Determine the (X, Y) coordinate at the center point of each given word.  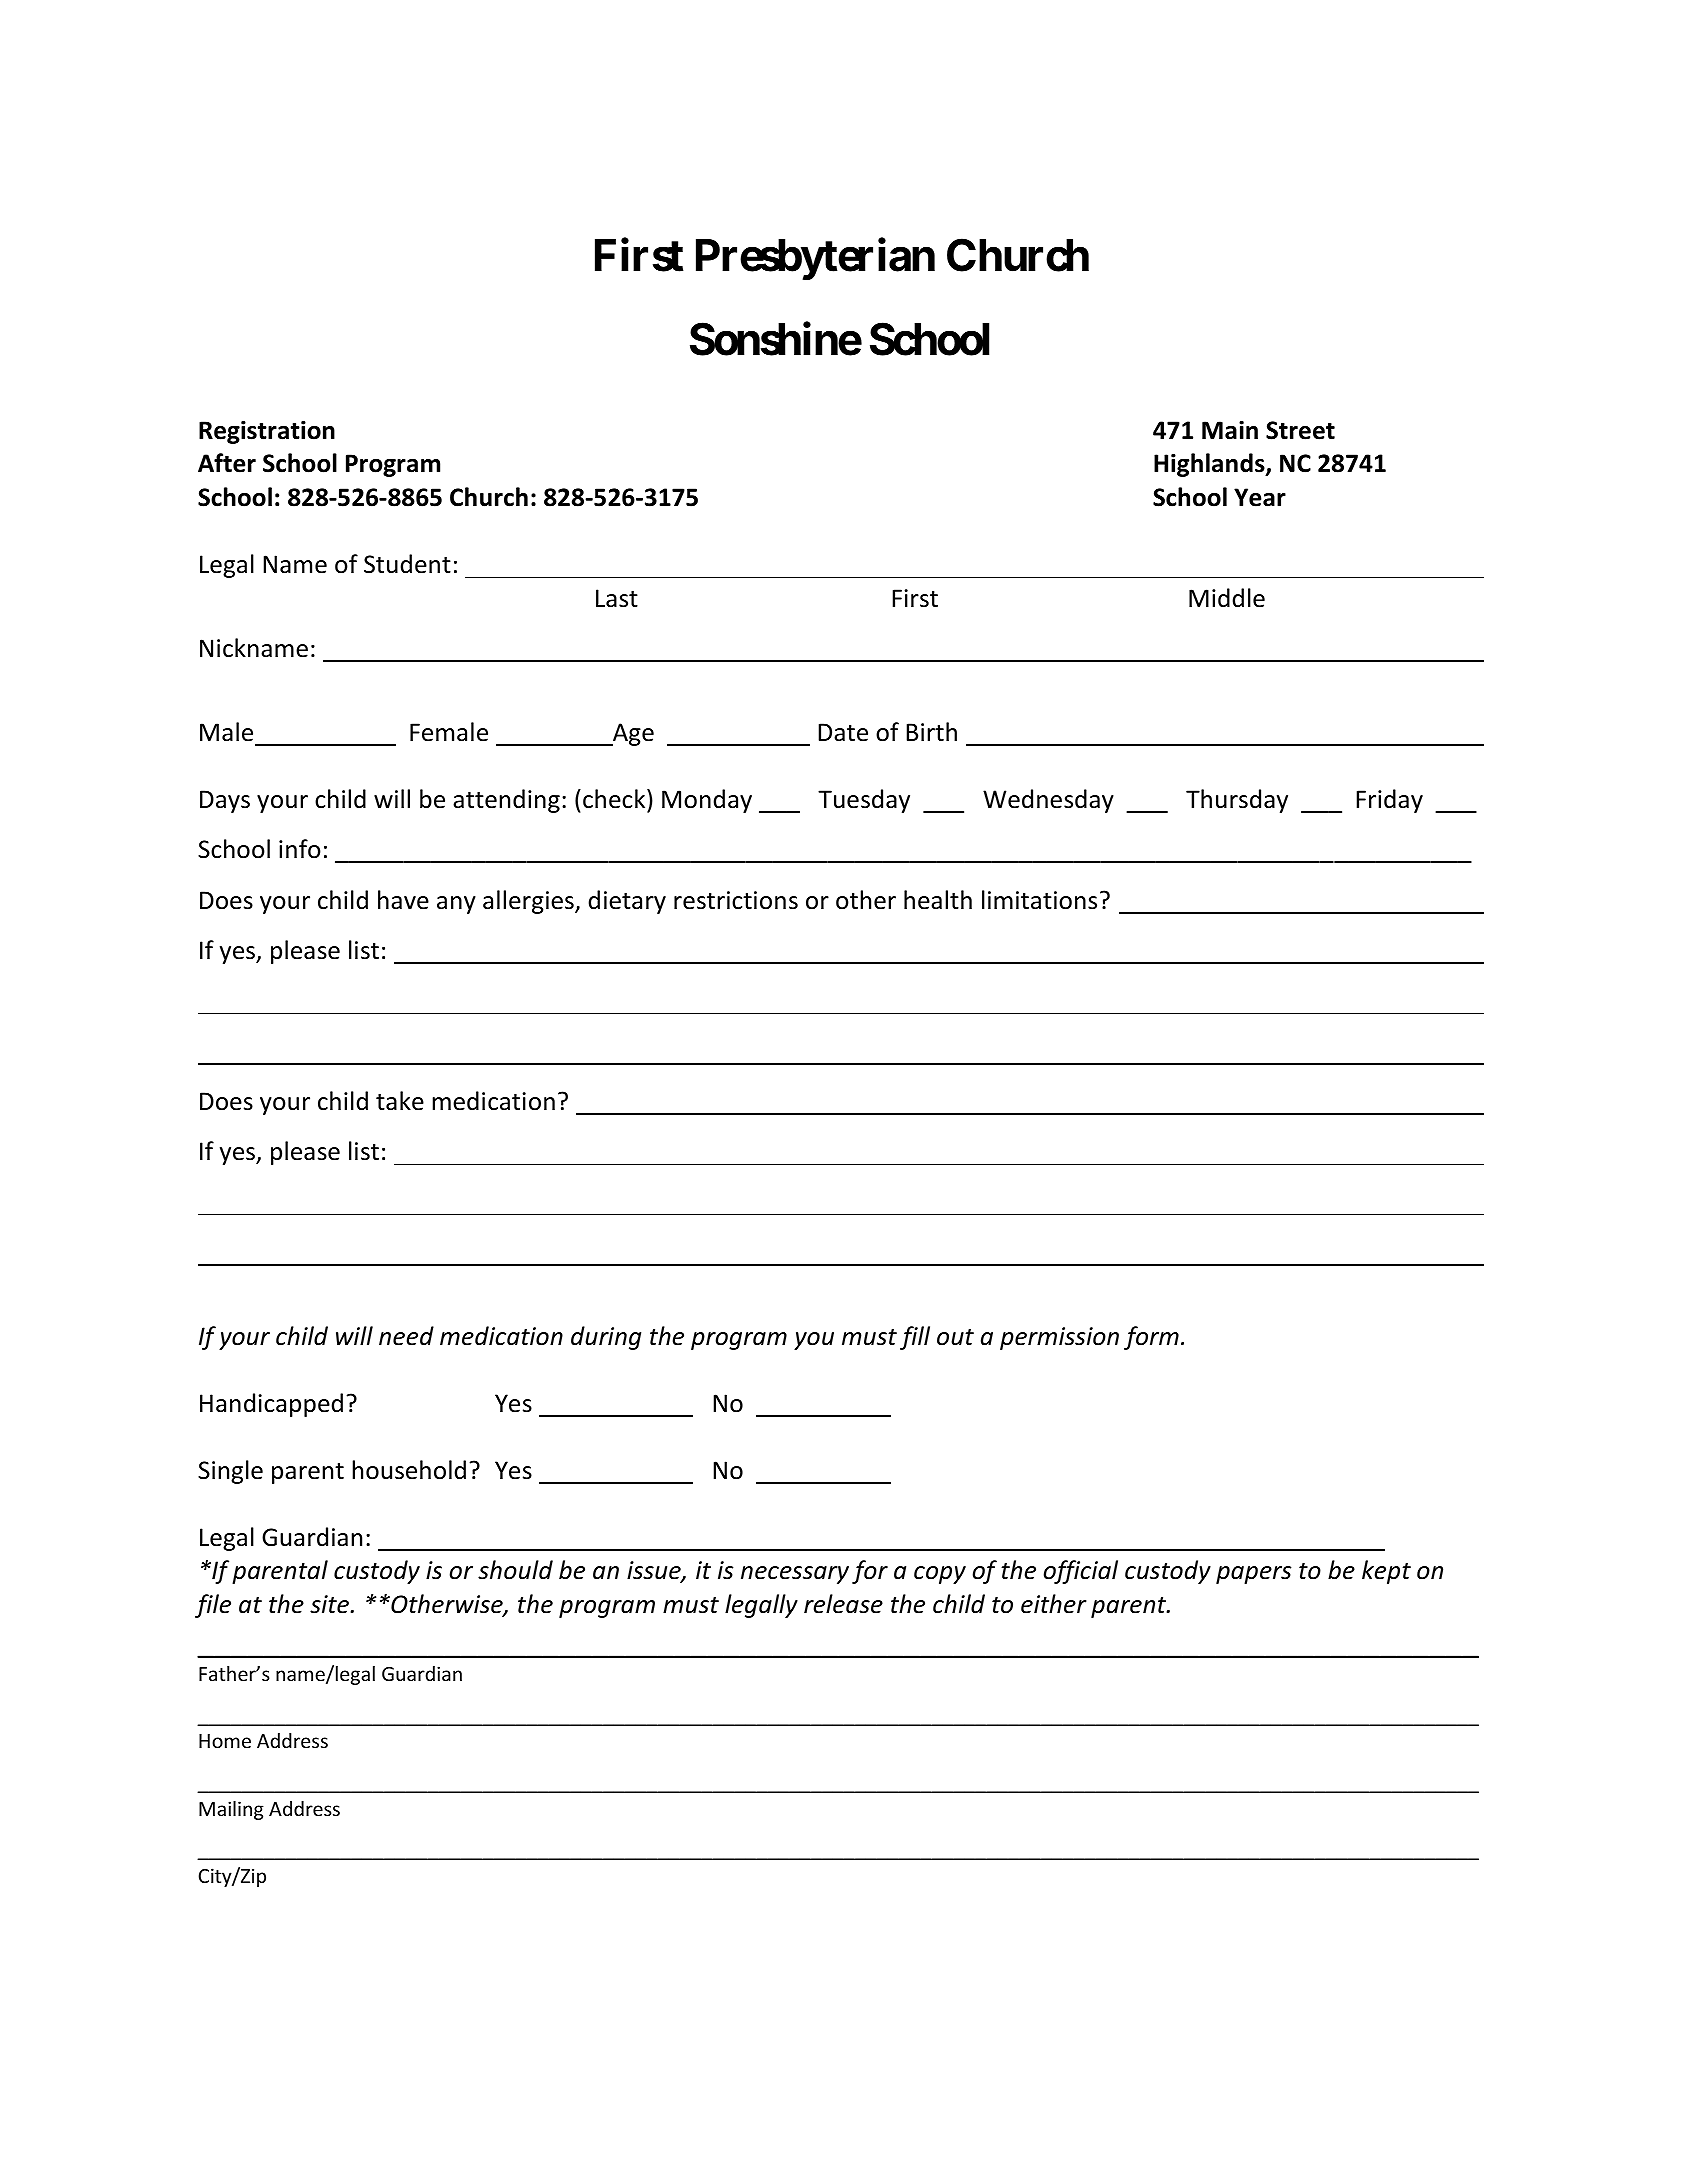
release (843, 1604)
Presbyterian (815, 259)
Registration (267, 432)
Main (1230, 430)
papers (1253, 1575)
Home (225, 1741)
